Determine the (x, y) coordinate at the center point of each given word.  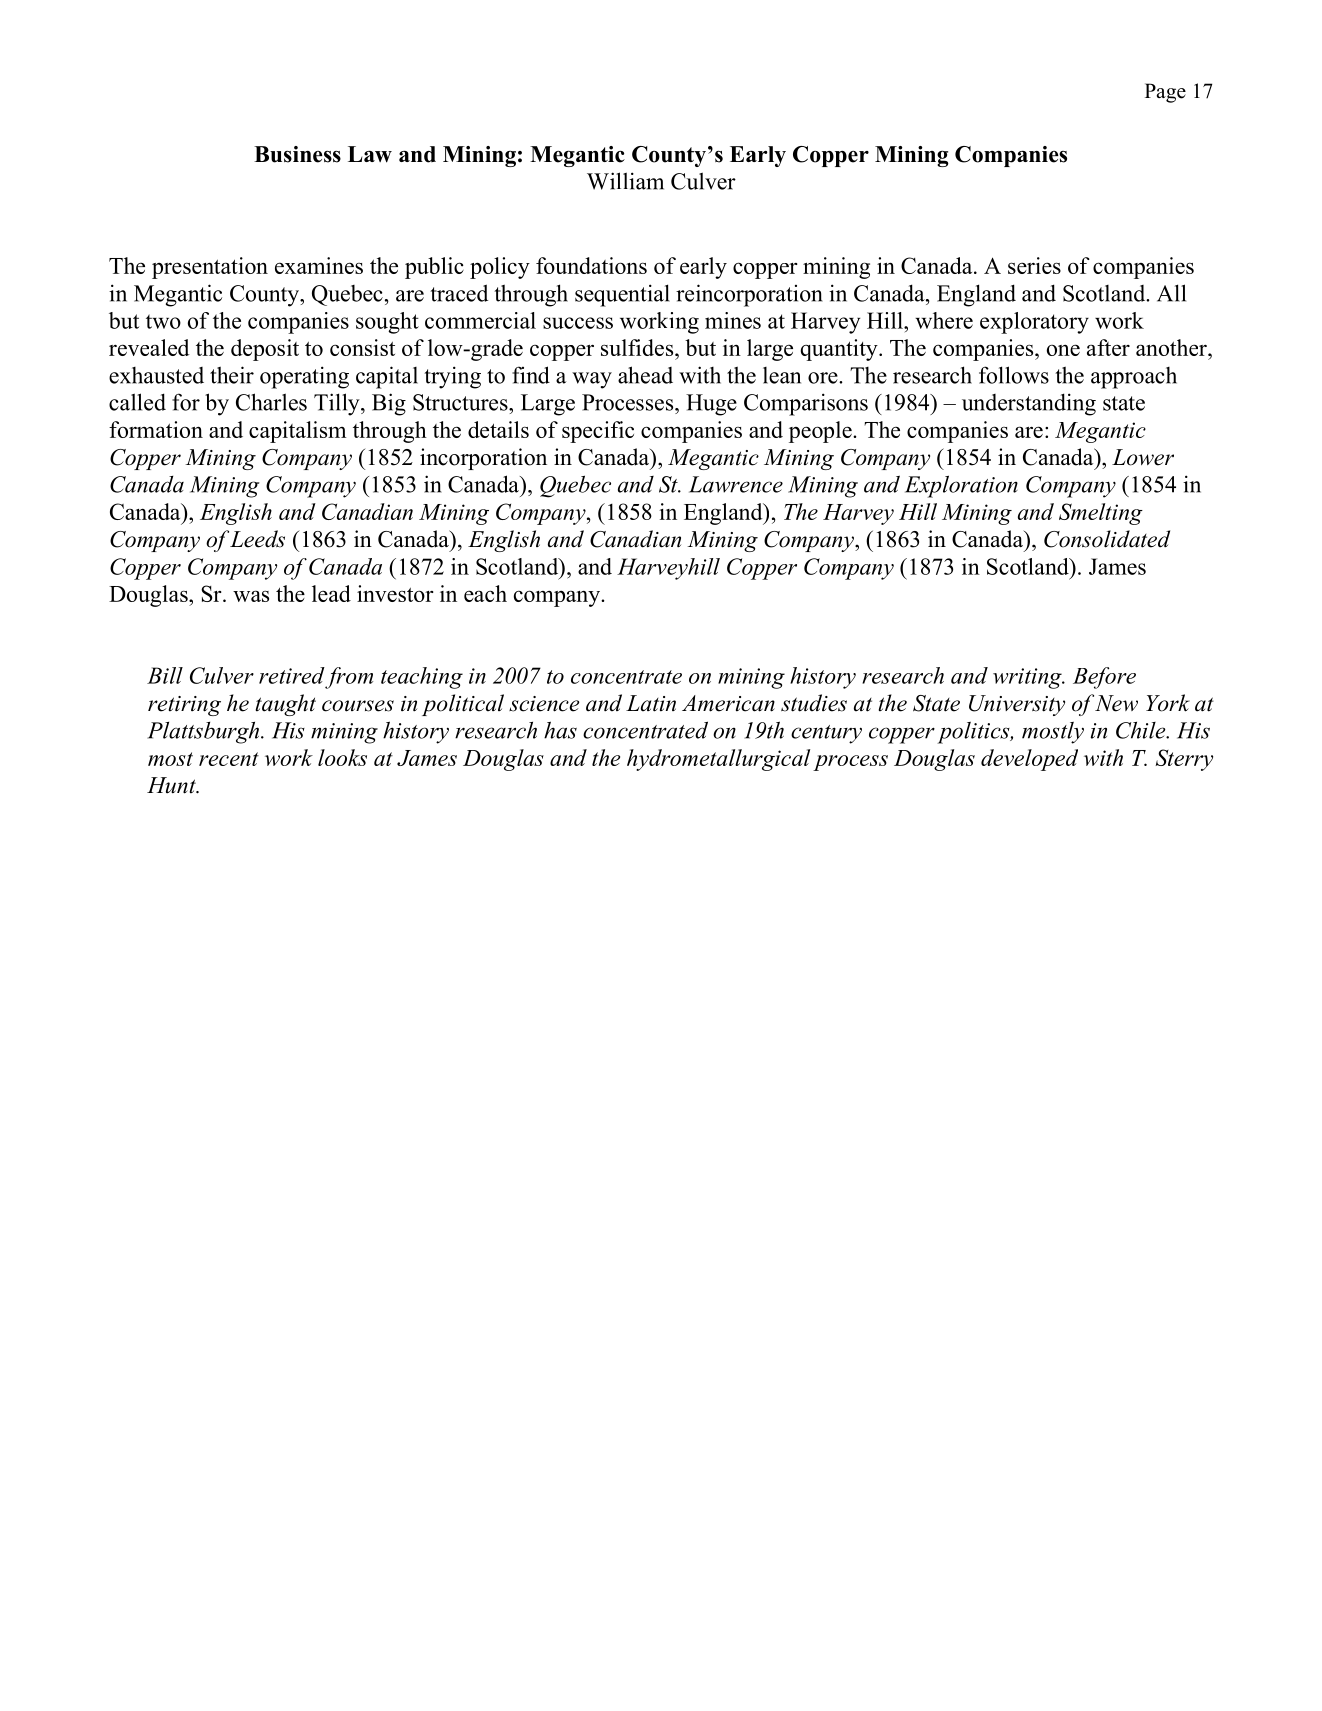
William (625, 181)
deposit (265, 350)
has (560, 730)
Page (1165, 93)
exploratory (1034, 323)
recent (229, 759)
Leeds (257, 539)
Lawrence (736, 484)
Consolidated (1107, 539)
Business (297, 154)
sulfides (638, 347)
